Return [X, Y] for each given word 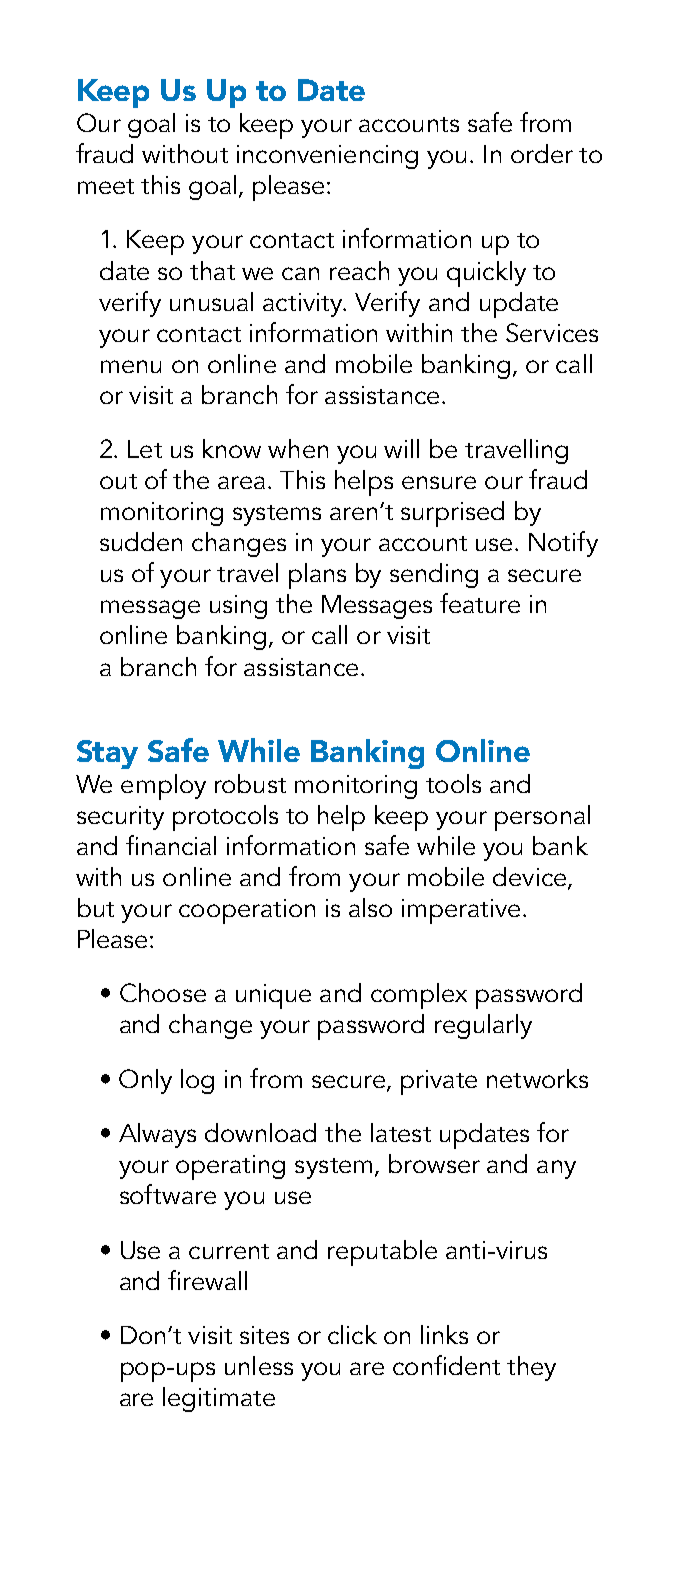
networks [537, 1078]
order [542, 153]
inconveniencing [327, 157]
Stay [107, 754]
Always [157, 1135]
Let [145, 449]
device [531, 878]
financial [171, 845]
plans [317, 576]
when [298, 448]
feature [480, 603]
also [370, 907]
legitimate [219, 1399]
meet [106, 186]
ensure [439, 482]
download [260, 1132]
